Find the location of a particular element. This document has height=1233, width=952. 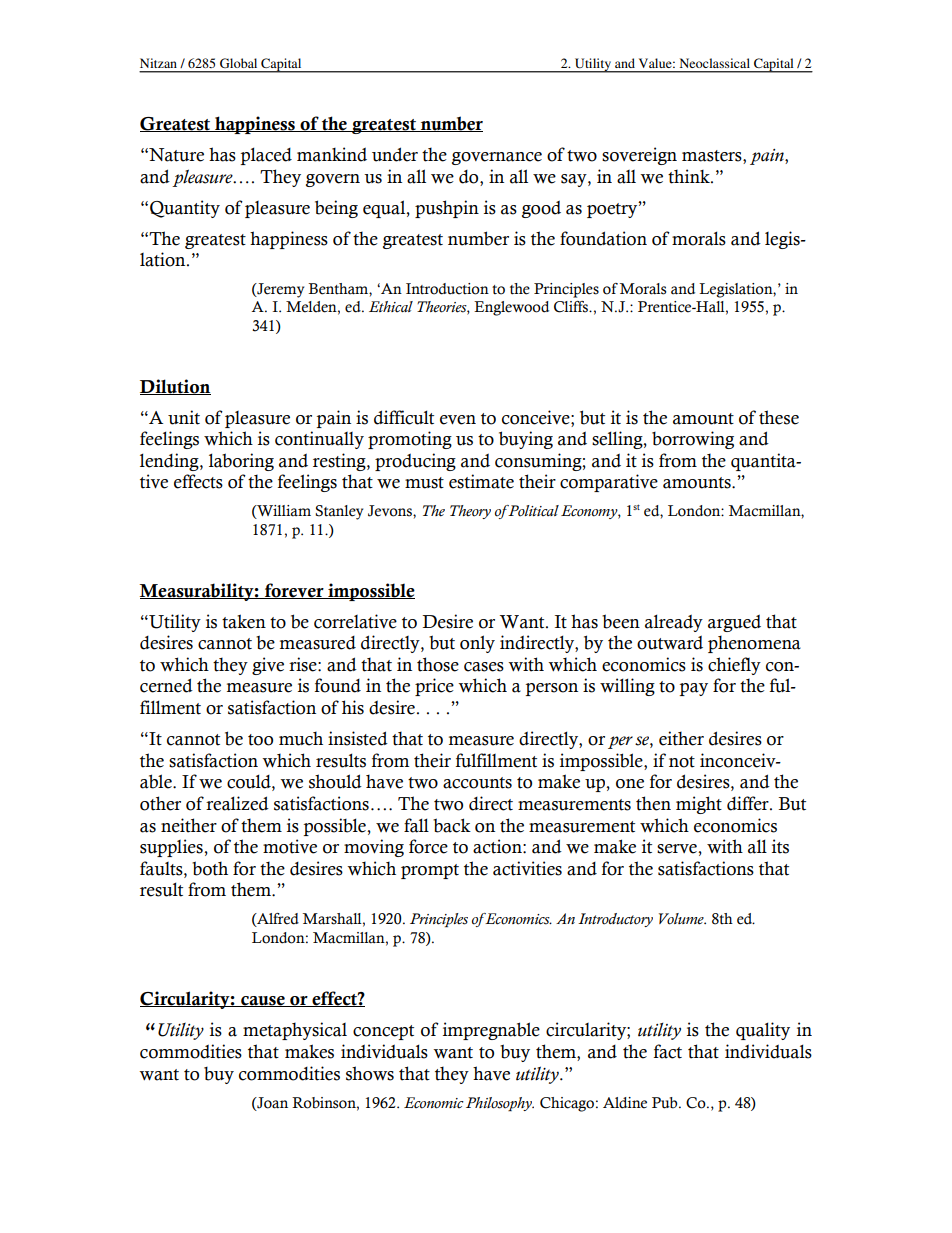

Global is located at coordinates (238, 63).
